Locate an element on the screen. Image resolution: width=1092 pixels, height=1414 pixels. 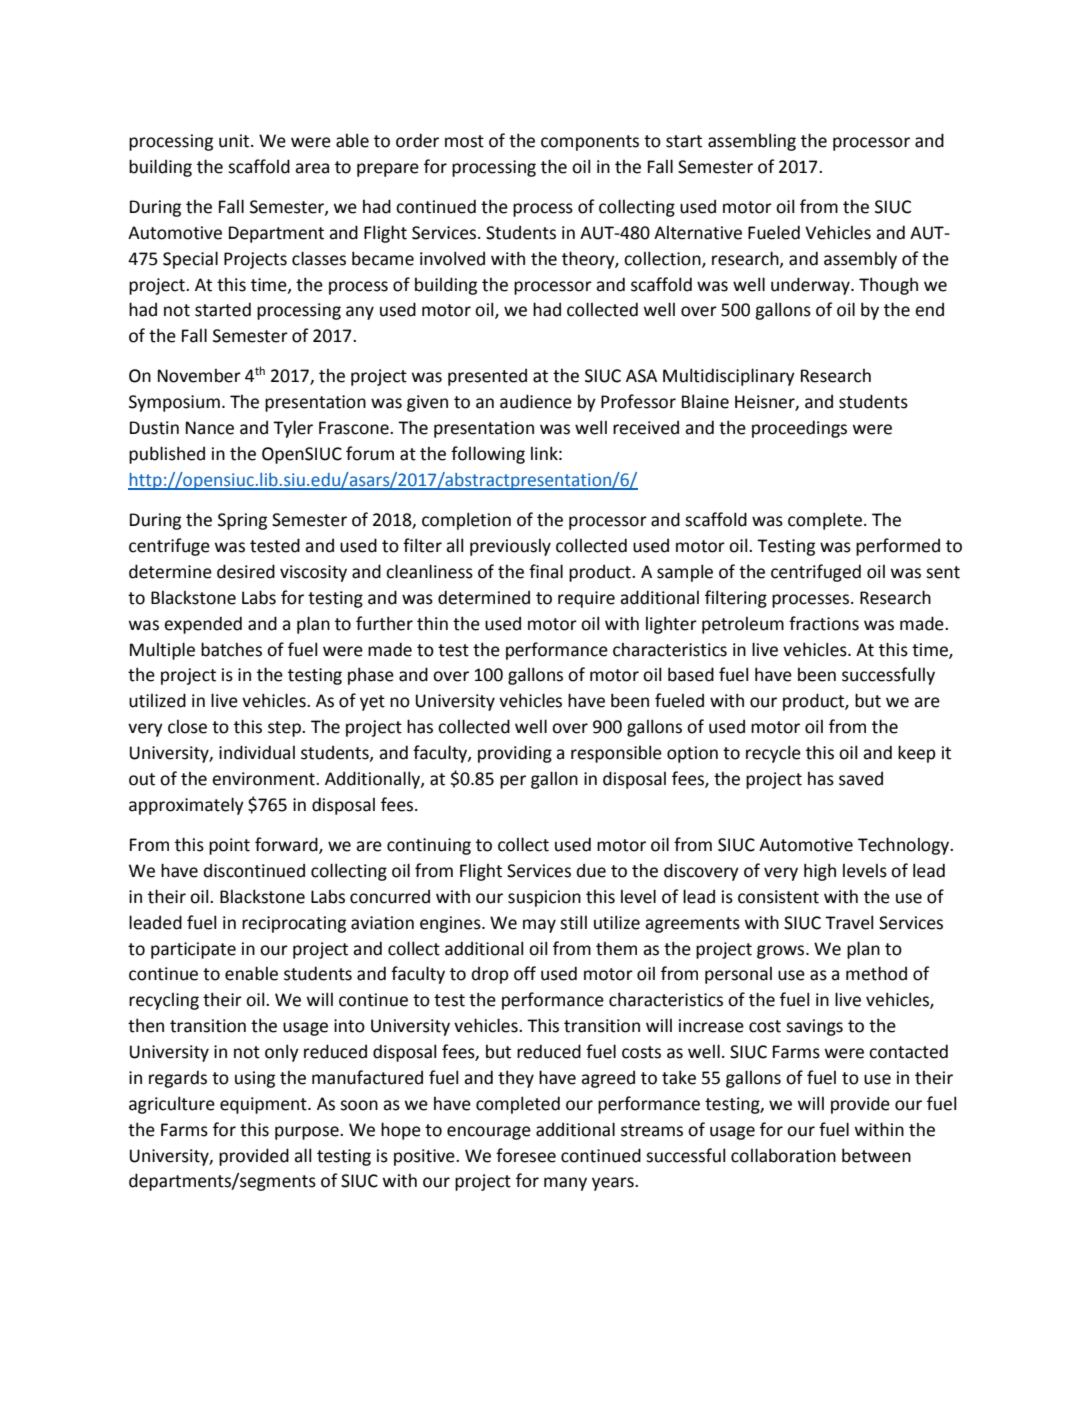
foresee is located at coordinates (526, 1155).
